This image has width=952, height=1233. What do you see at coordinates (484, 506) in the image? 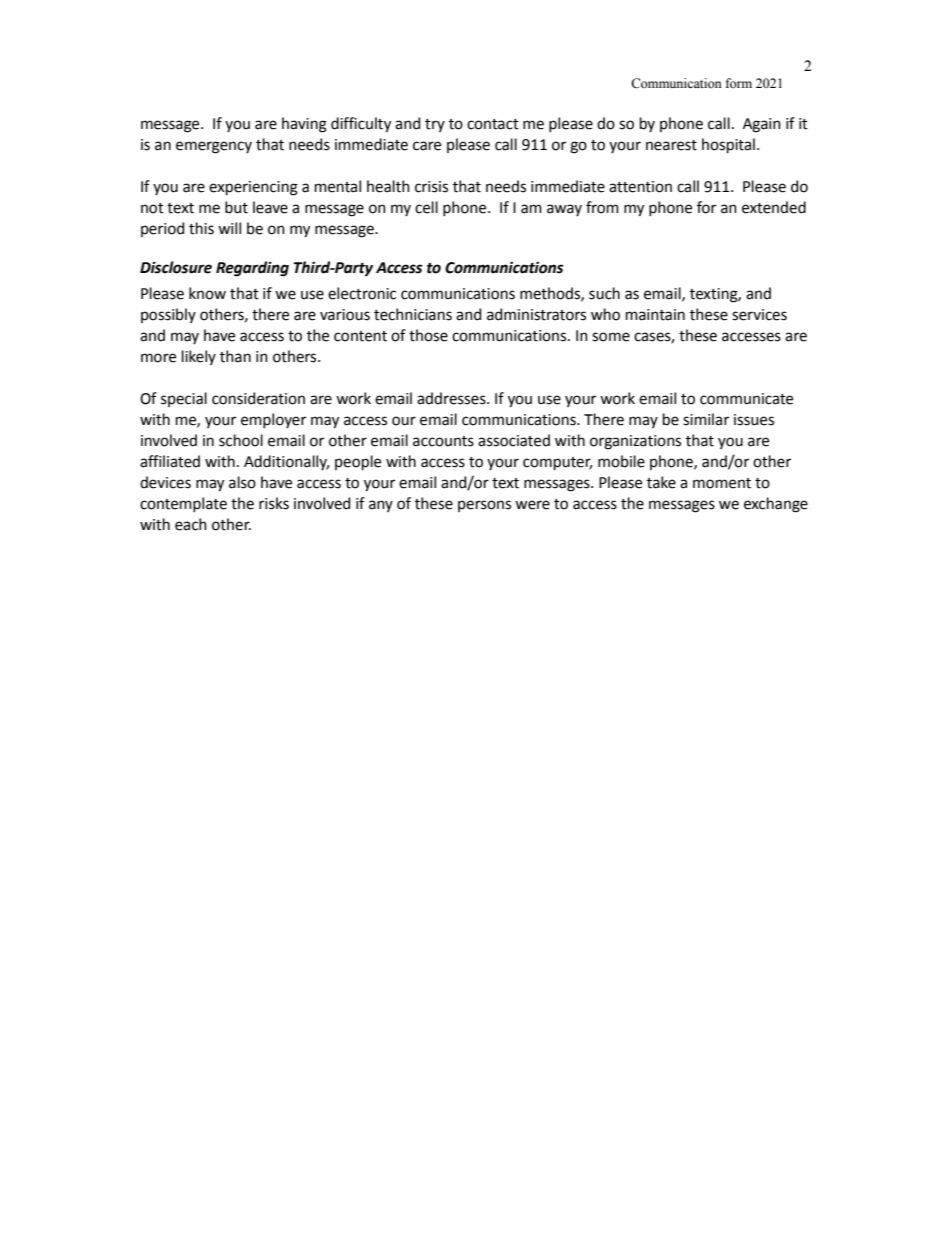
I see `persons` at bounding box center [484, 506].
